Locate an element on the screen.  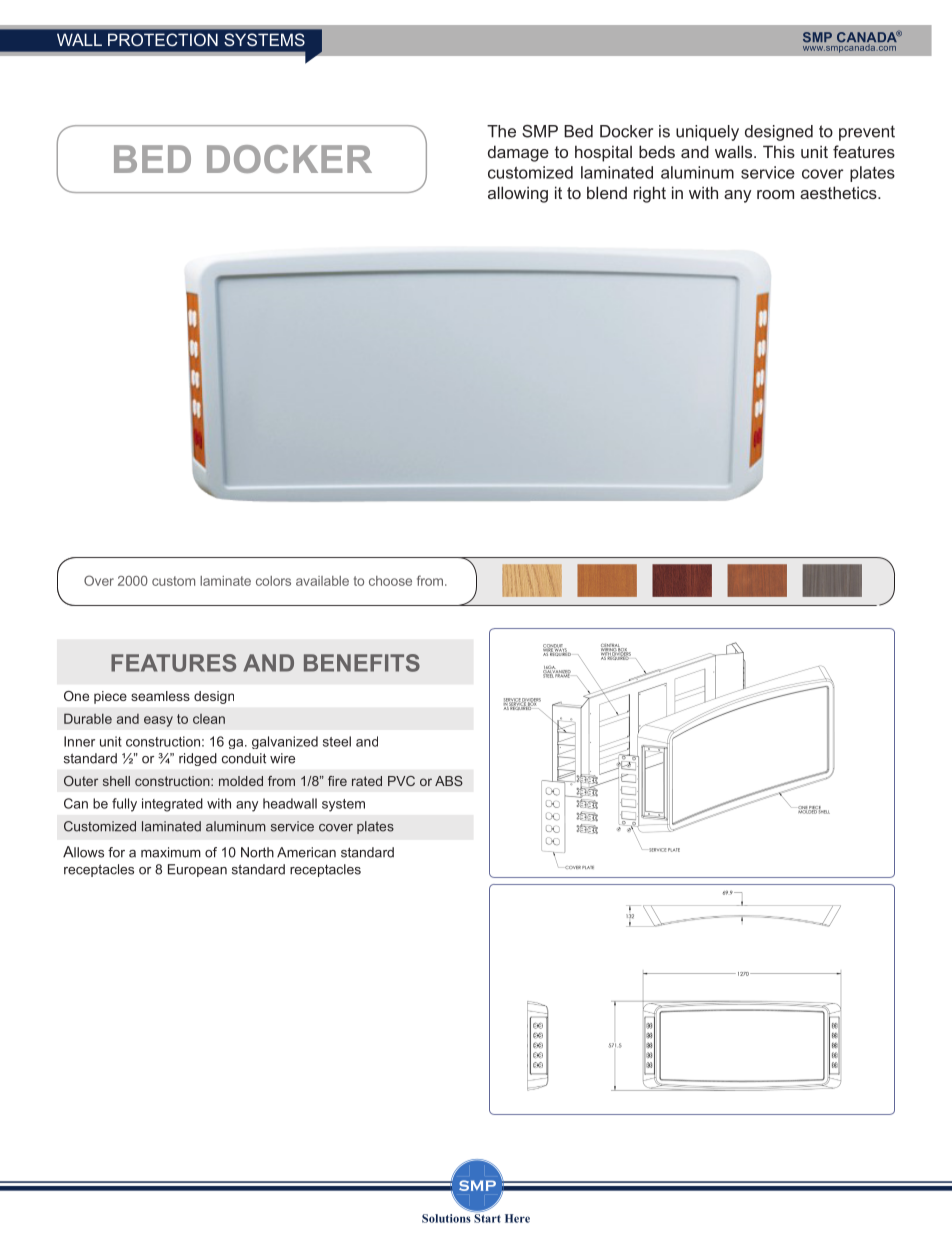
Here is located at coordinates (517, 1218).
